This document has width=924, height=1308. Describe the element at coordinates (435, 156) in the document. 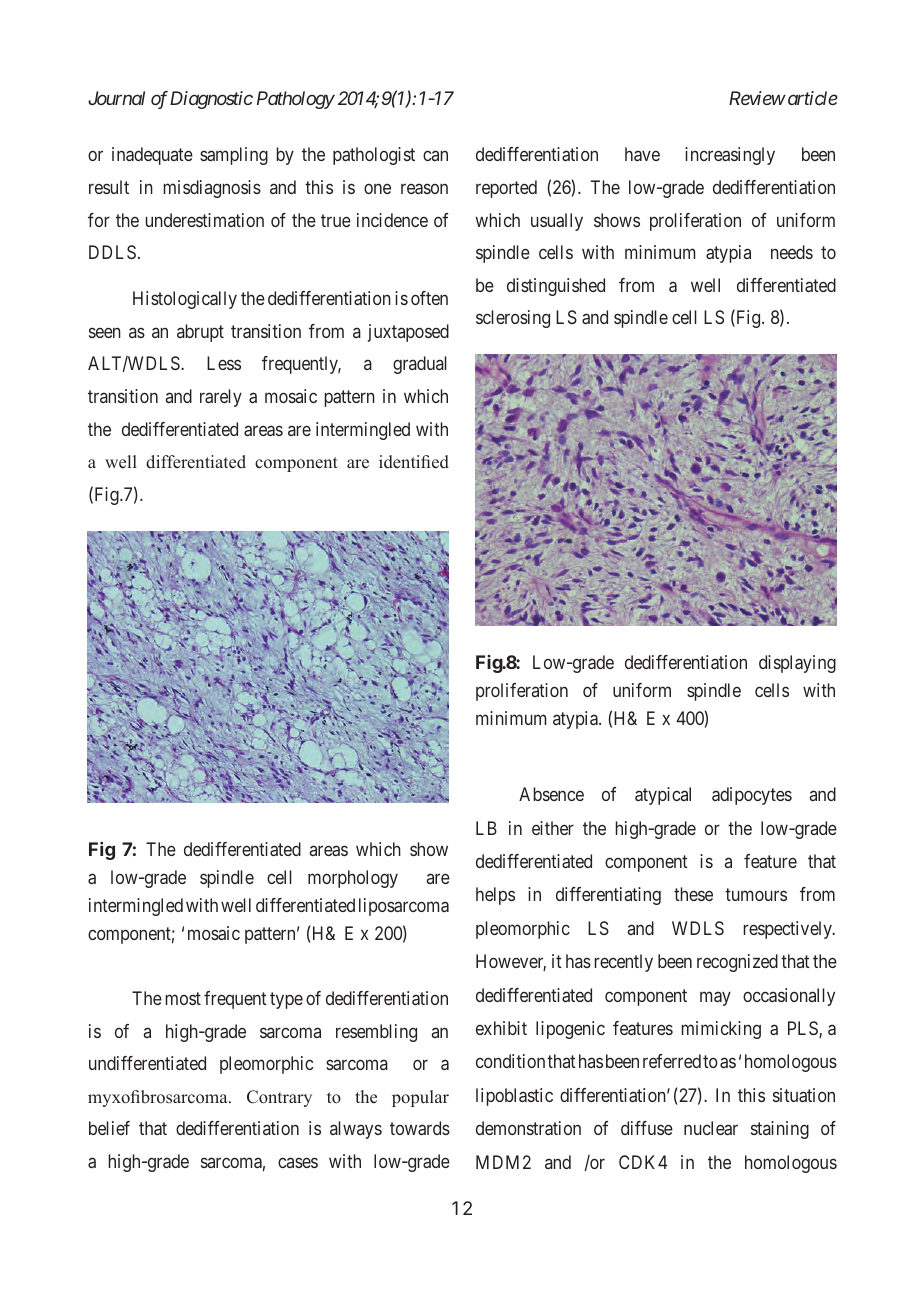

I see `can` at that location.
